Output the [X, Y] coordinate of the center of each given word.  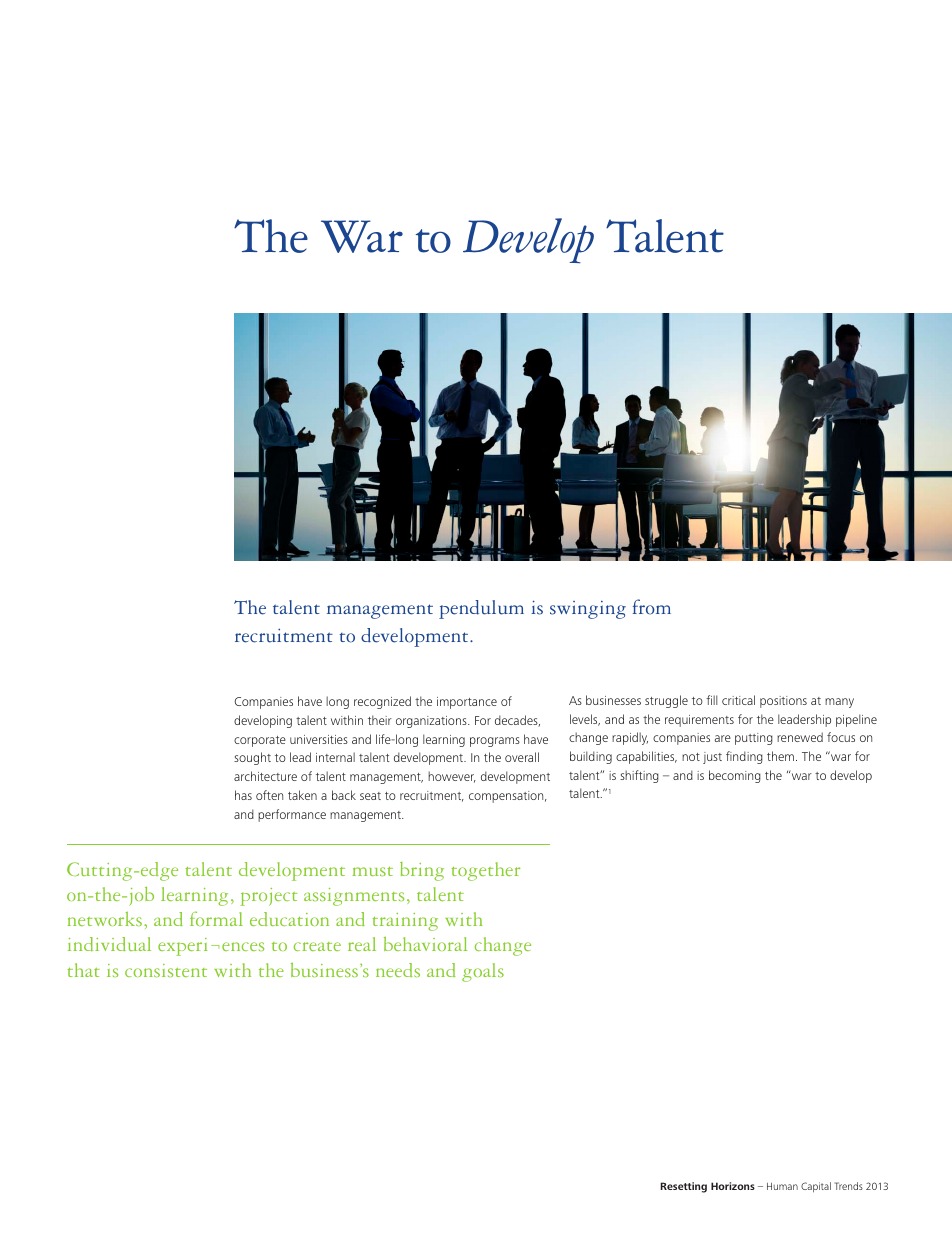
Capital [816, 1187]
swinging [588, 610]
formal [216, 918]
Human [782, 1186]
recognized [382, 702]
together [486, 871]
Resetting [684, 1187]
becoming [735, 776]
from [652, 607]
